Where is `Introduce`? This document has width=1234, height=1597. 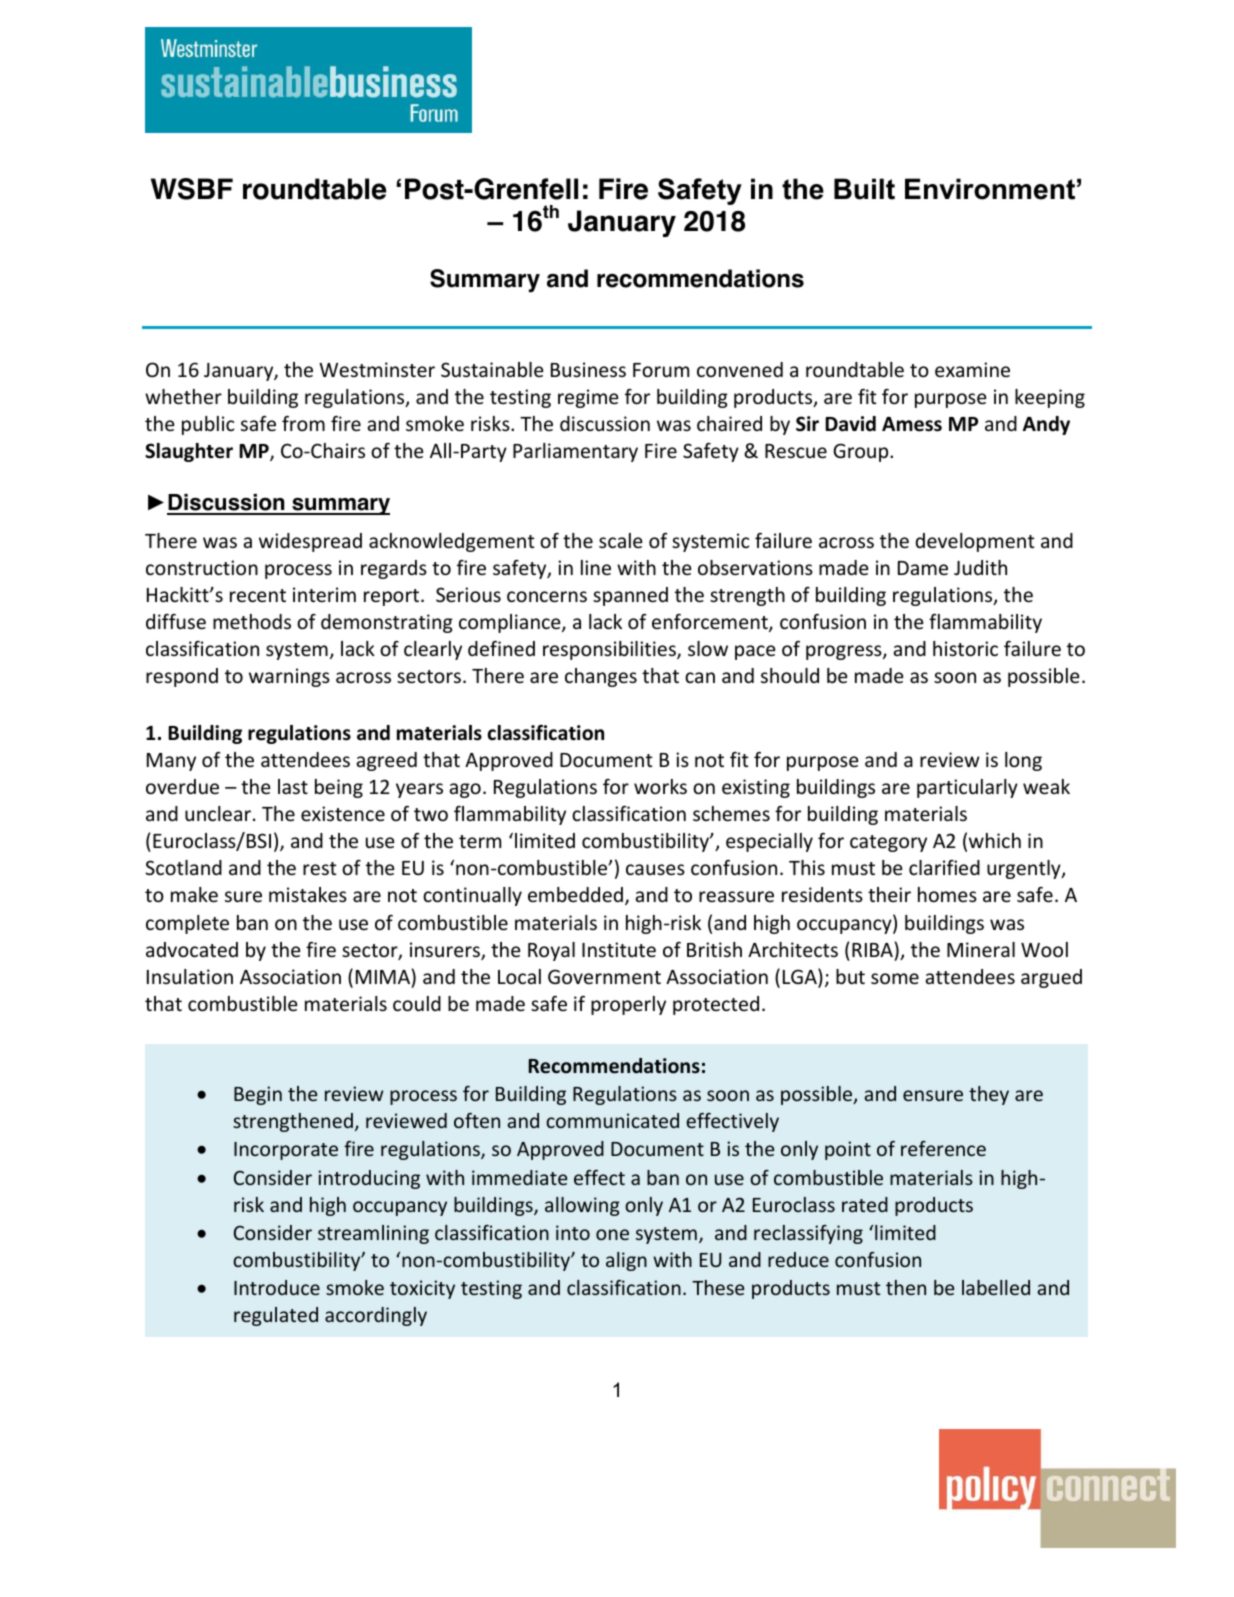
Introduce is located at coordinates (277, 1287).
